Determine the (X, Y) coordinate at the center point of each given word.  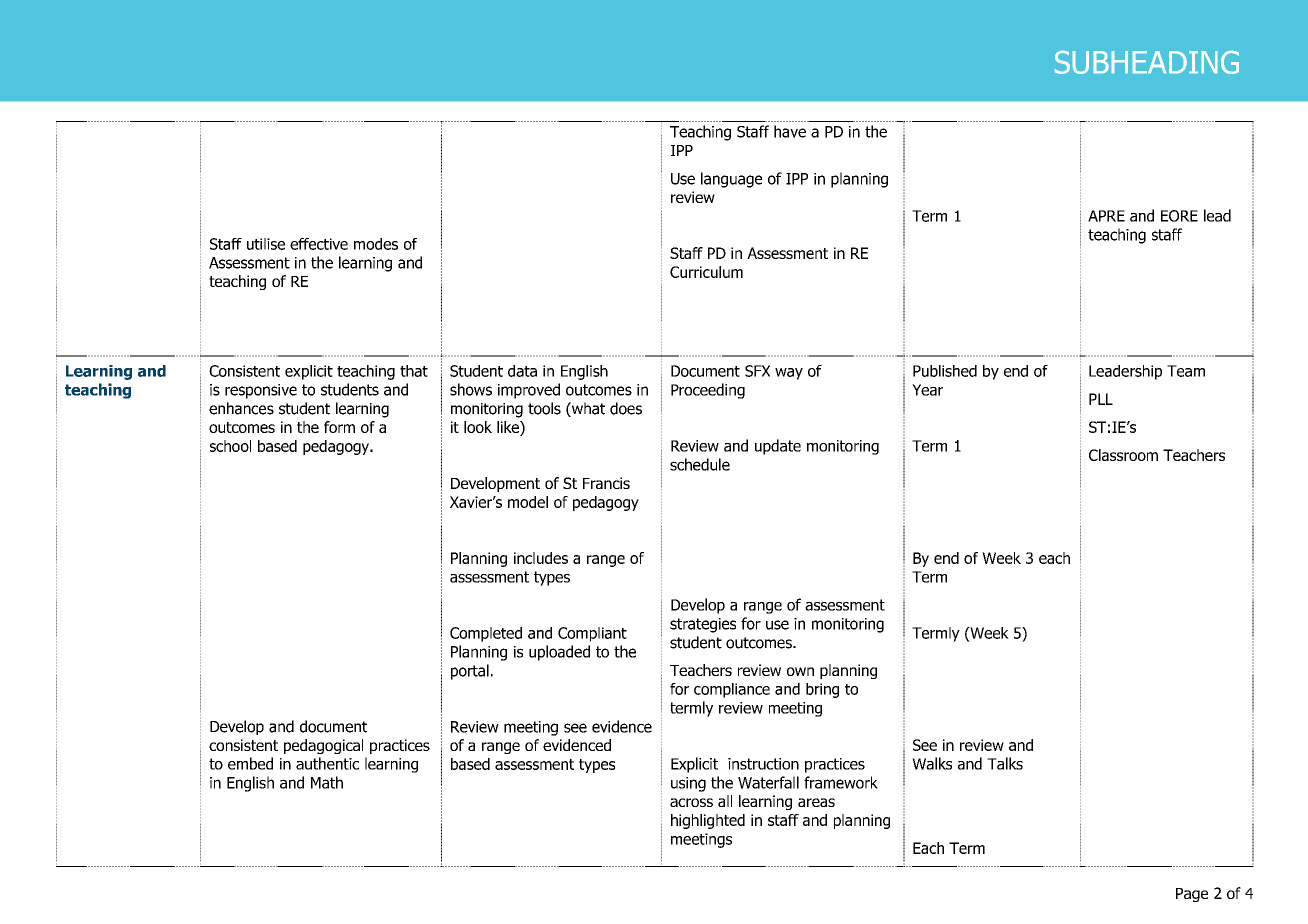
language (731, 180)
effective (319, 244)
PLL (1101, 399)
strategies (703, 625)
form (339, 427)
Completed (486, 634)
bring (822, 690)
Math (327, 782)
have (790, 131)
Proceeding (708, 391)
